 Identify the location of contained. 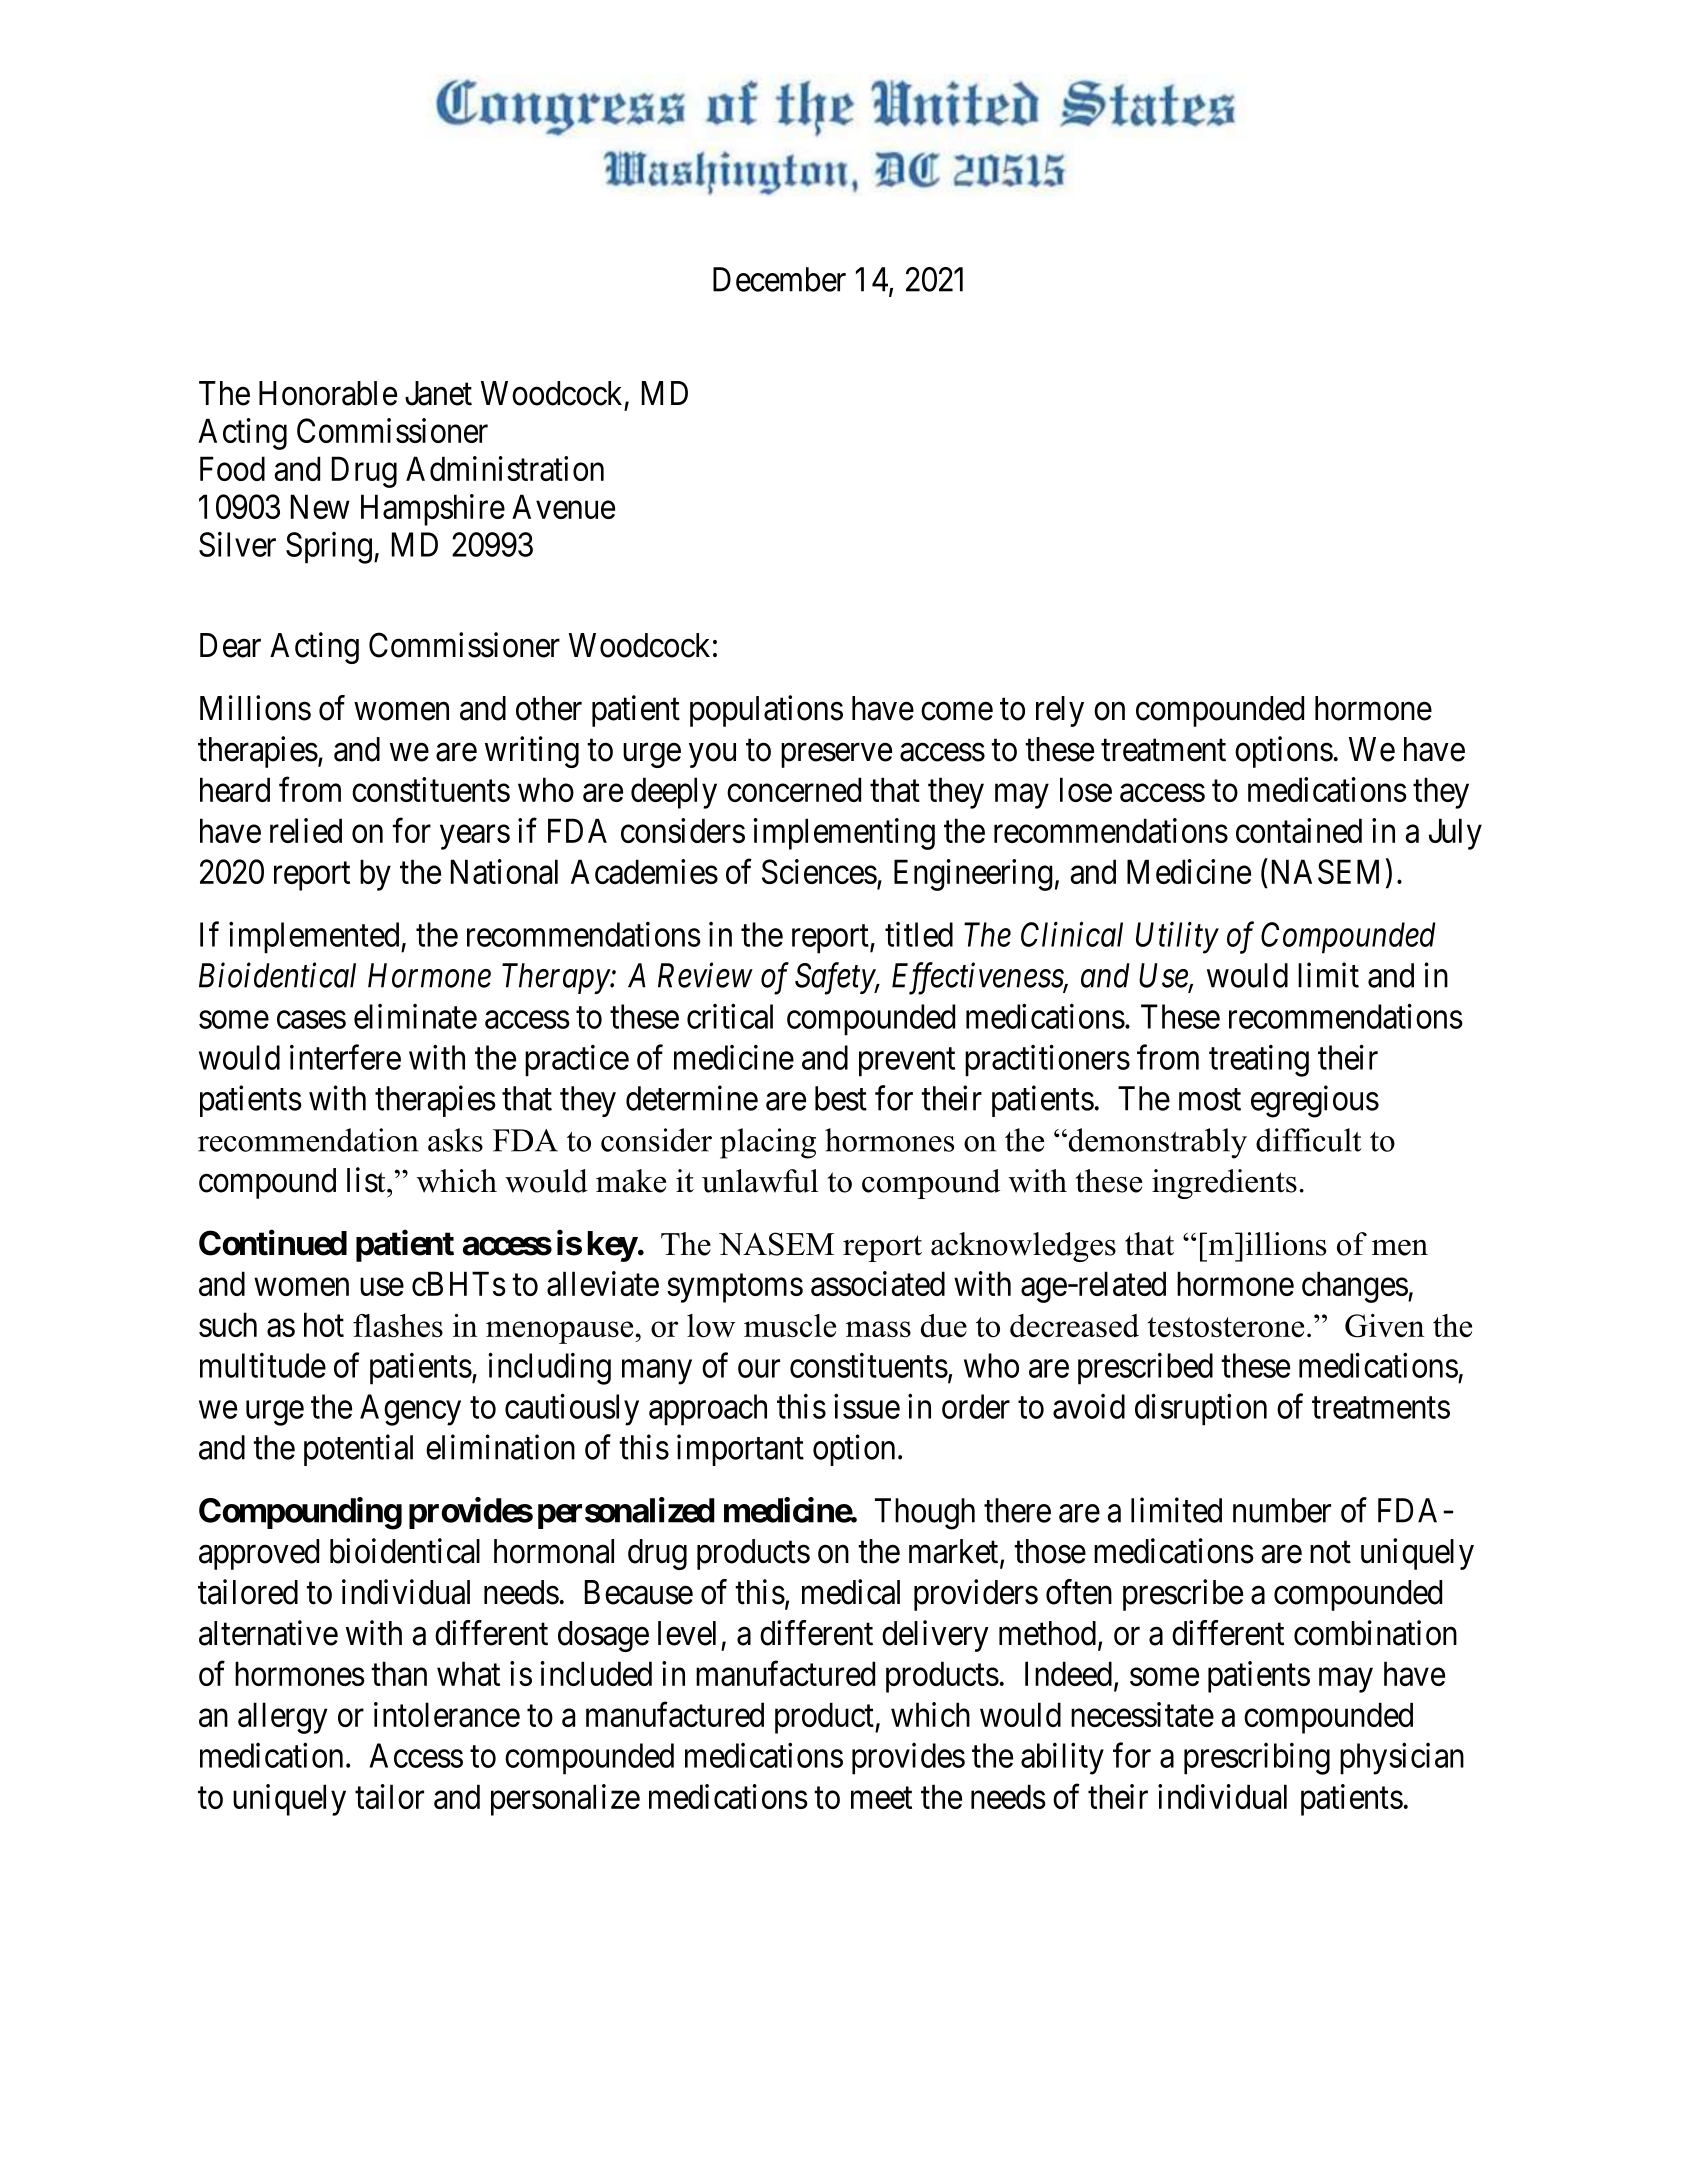
(1299, 830).
